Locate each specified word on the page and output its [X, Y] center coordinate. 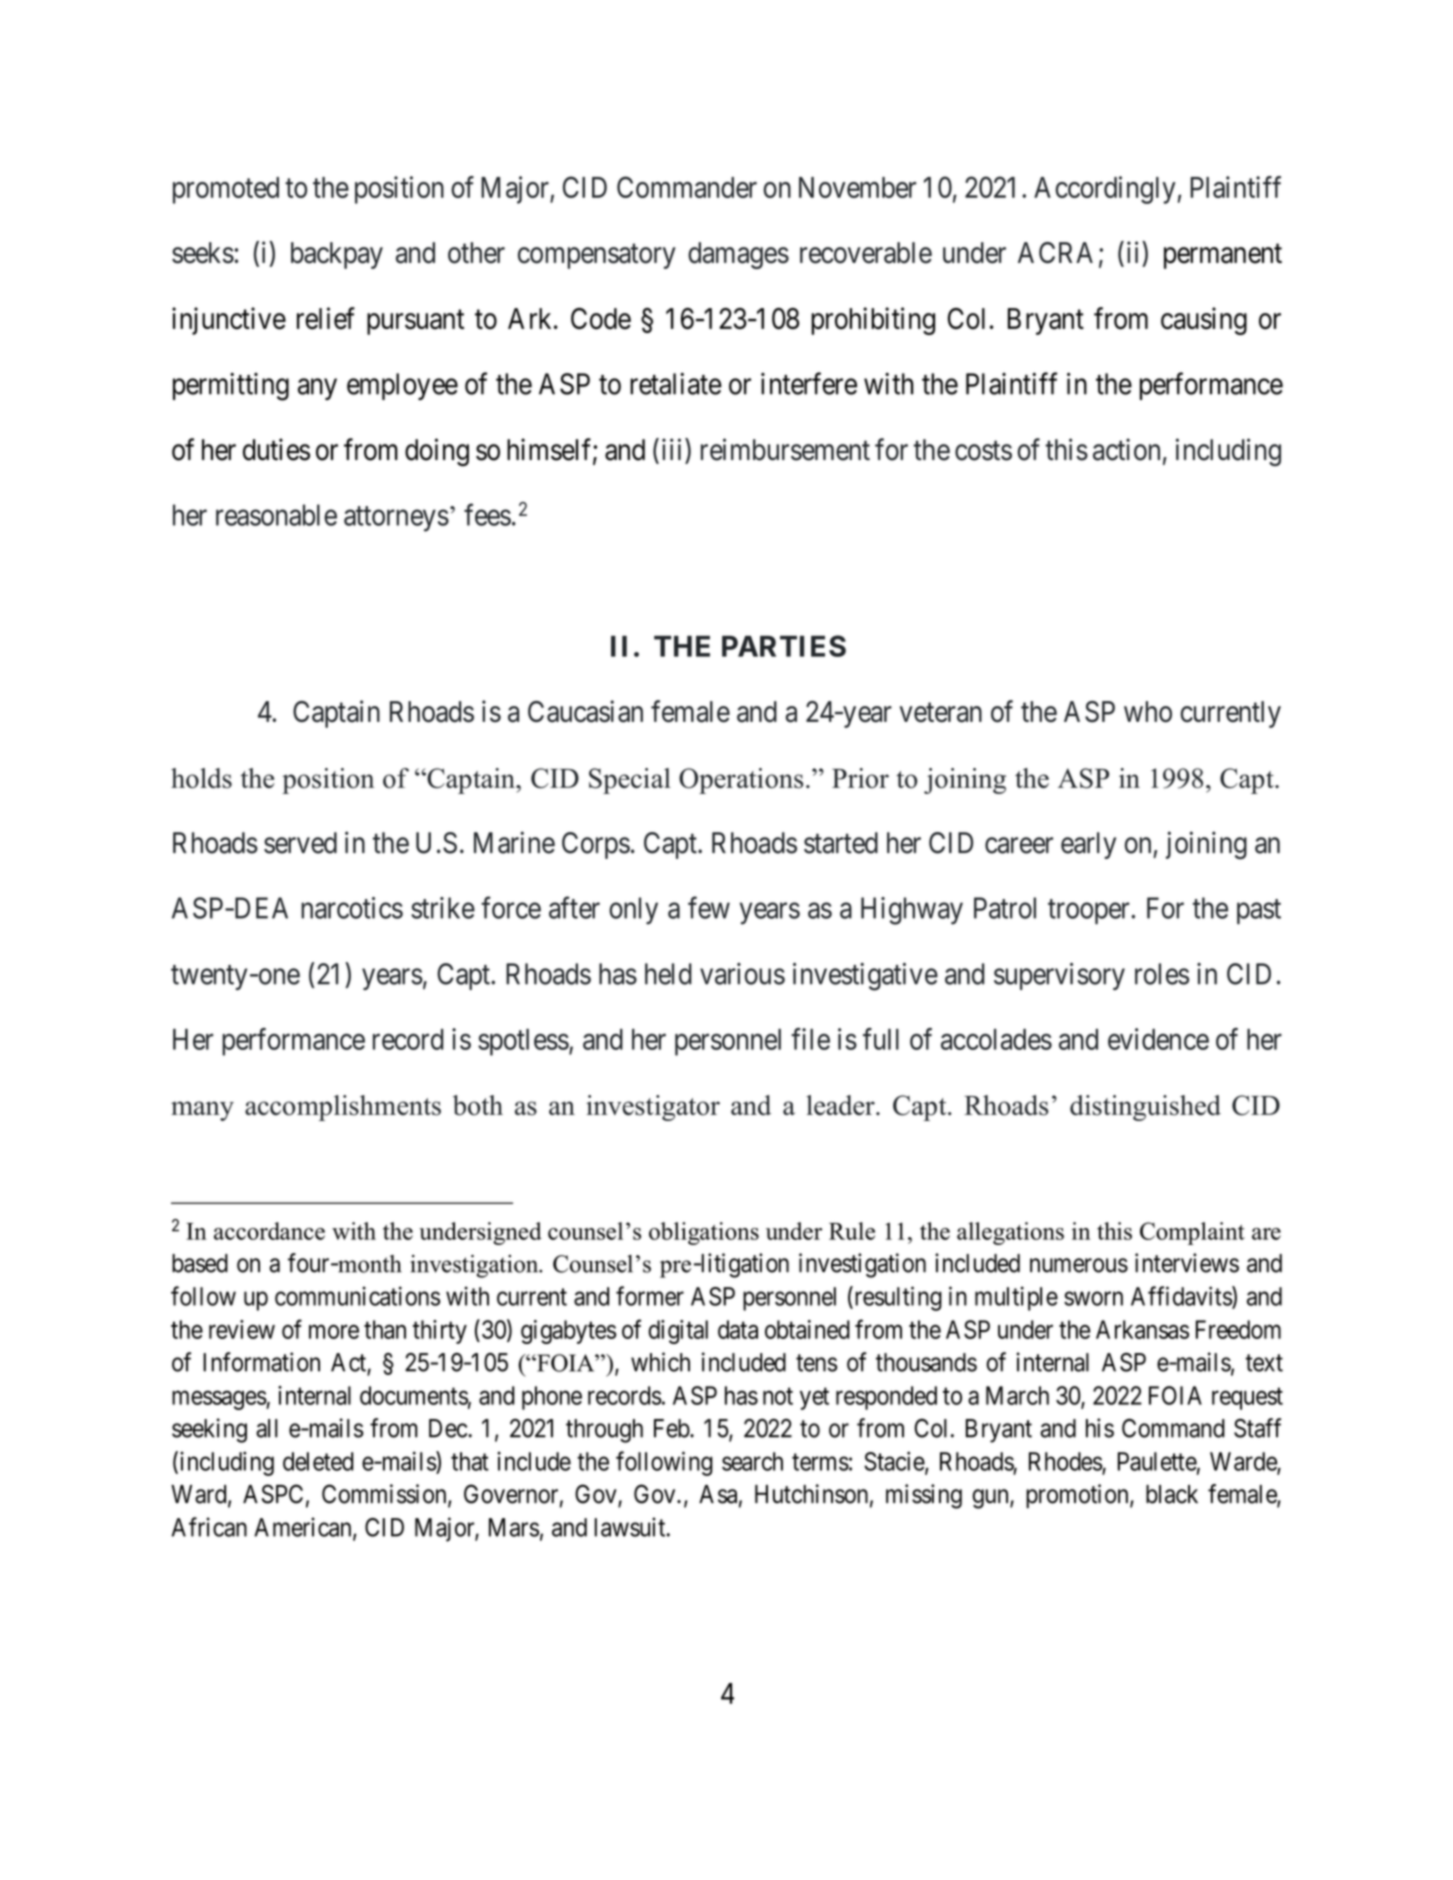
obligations [704, 1233]
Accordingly [1105, 190]
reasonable [276, 515]
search [752, 1461]
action [1126, 449]
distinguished [1145, 1108]
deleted [318, 1461]
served [300, 843]
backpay [337, 255]
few [709, 907]
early [1088, 845]
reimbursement [785, 449]
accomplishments [343, 1108]
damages [738, 255]
